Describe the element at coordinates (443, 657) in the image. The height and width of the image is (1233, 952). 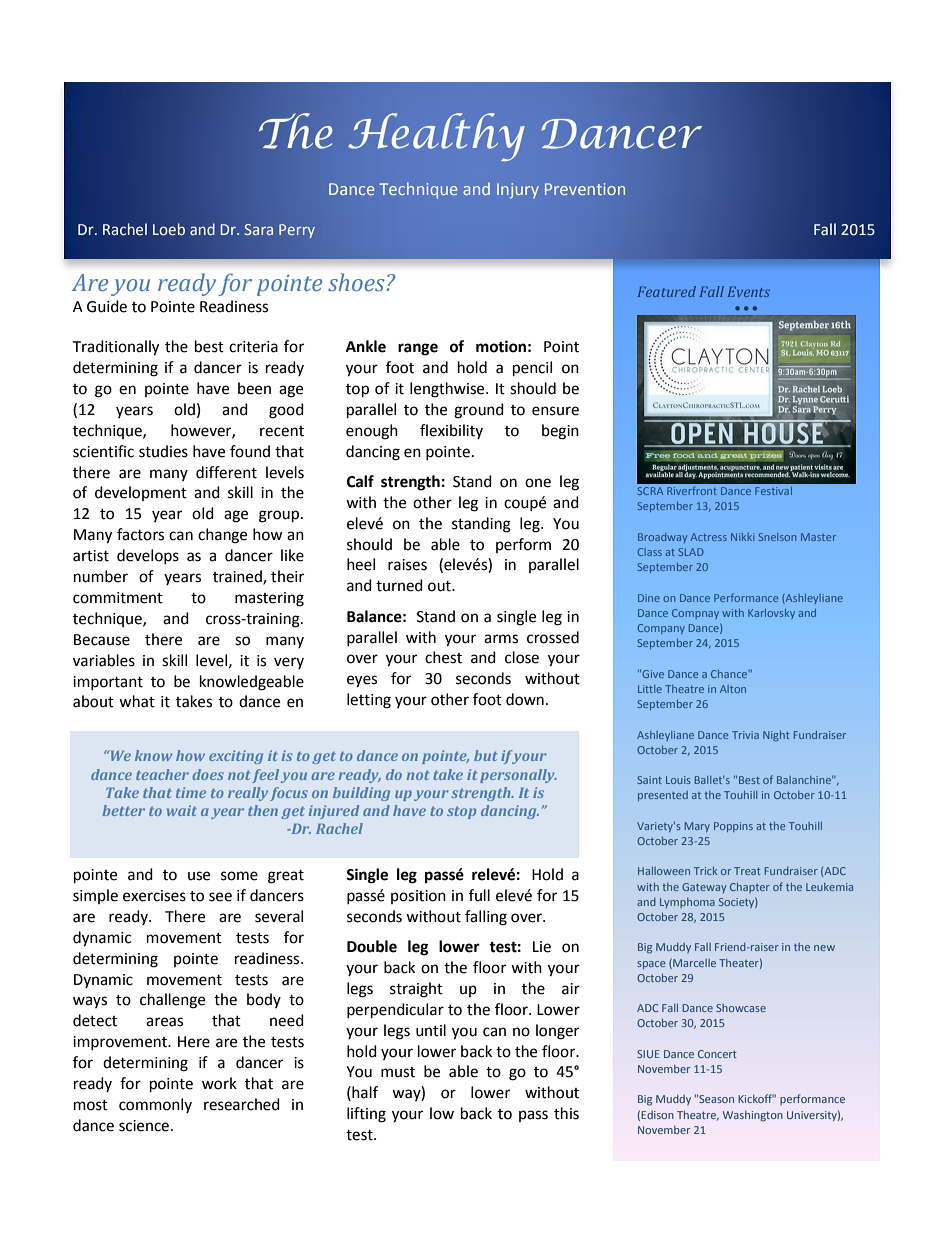
I see `chest` at that location.
